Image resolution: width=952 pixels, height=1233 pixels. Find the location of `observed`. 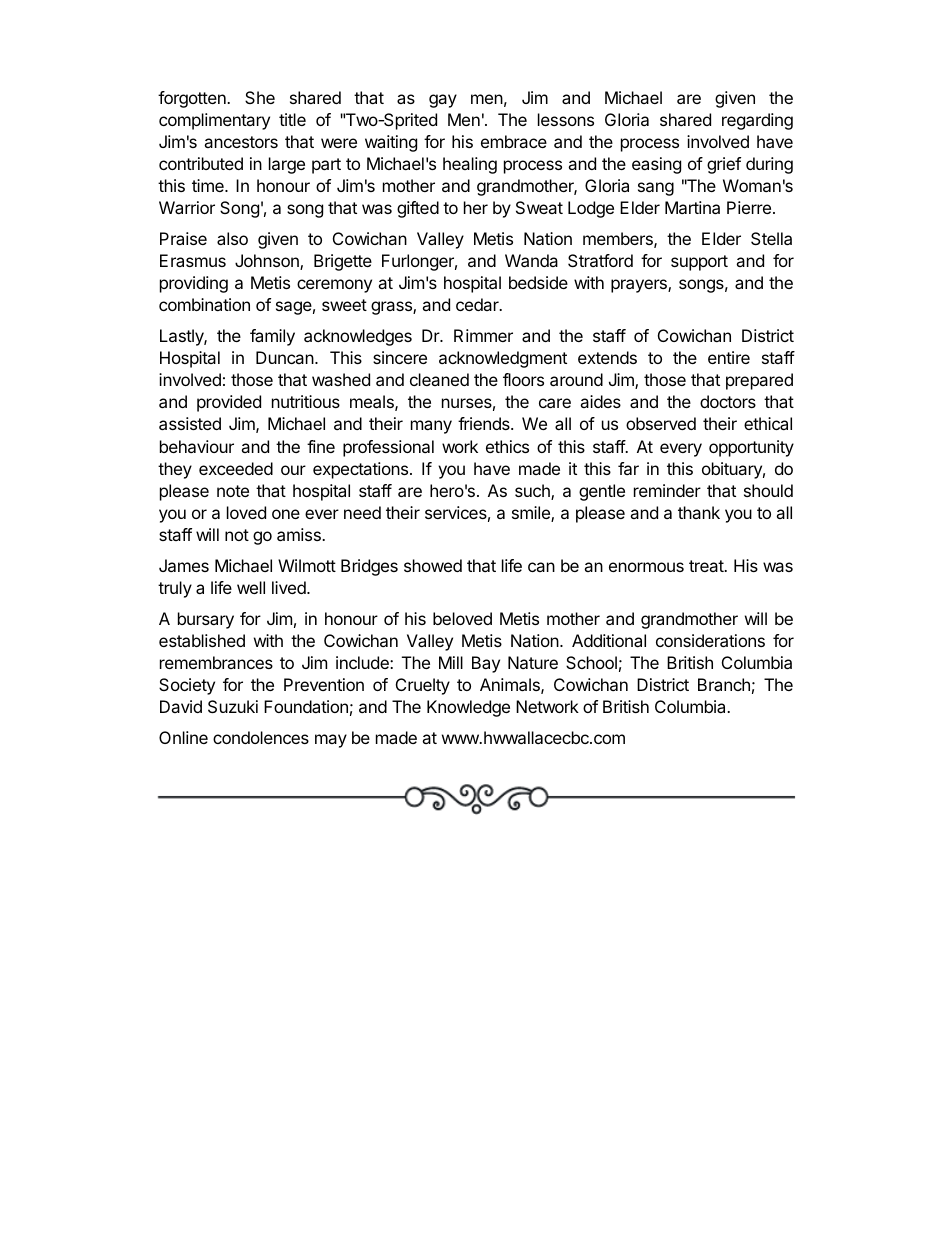

observed is located at coordinates (661, 423).
